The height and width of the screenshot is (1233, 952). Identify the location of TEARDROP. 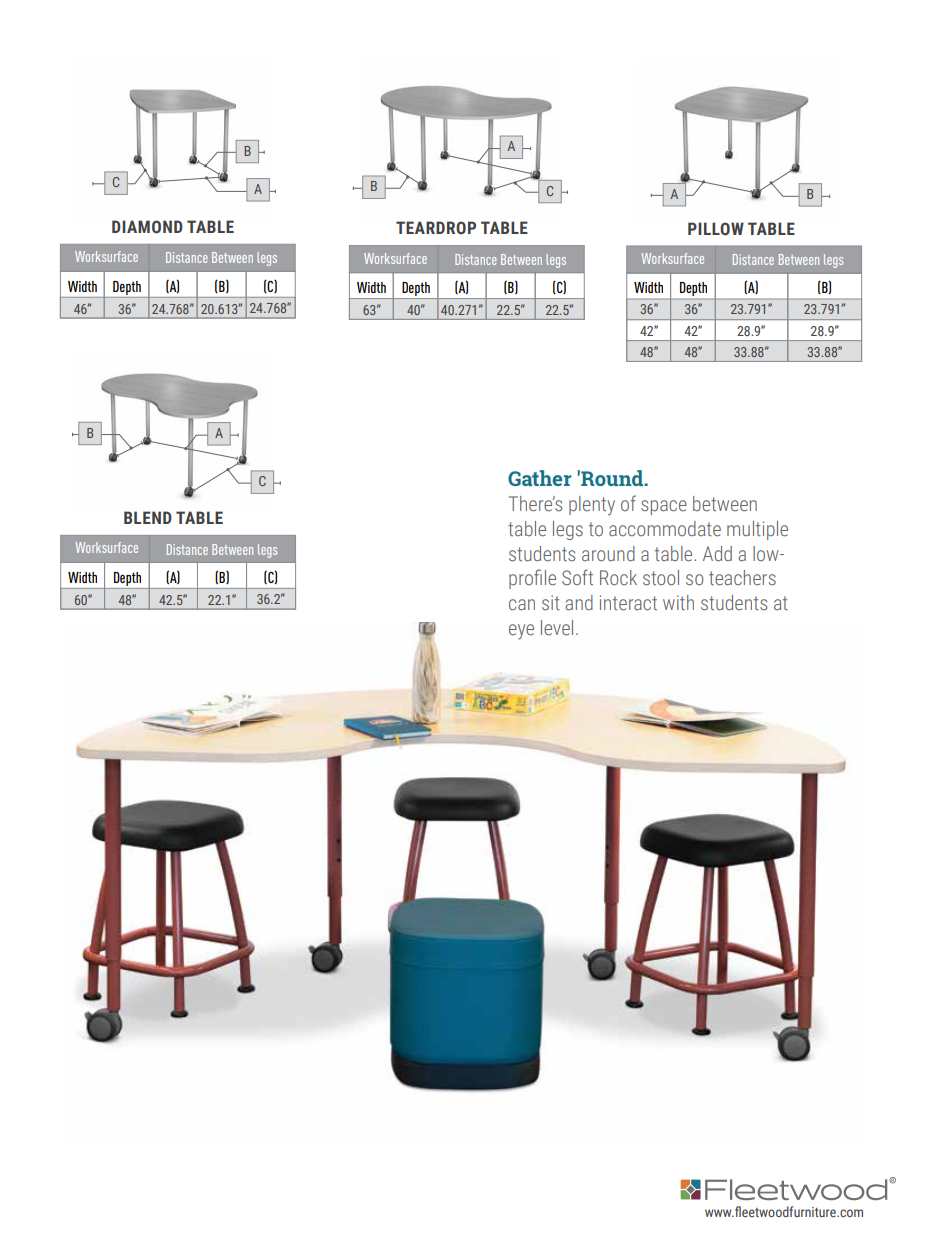
(436, 228).
